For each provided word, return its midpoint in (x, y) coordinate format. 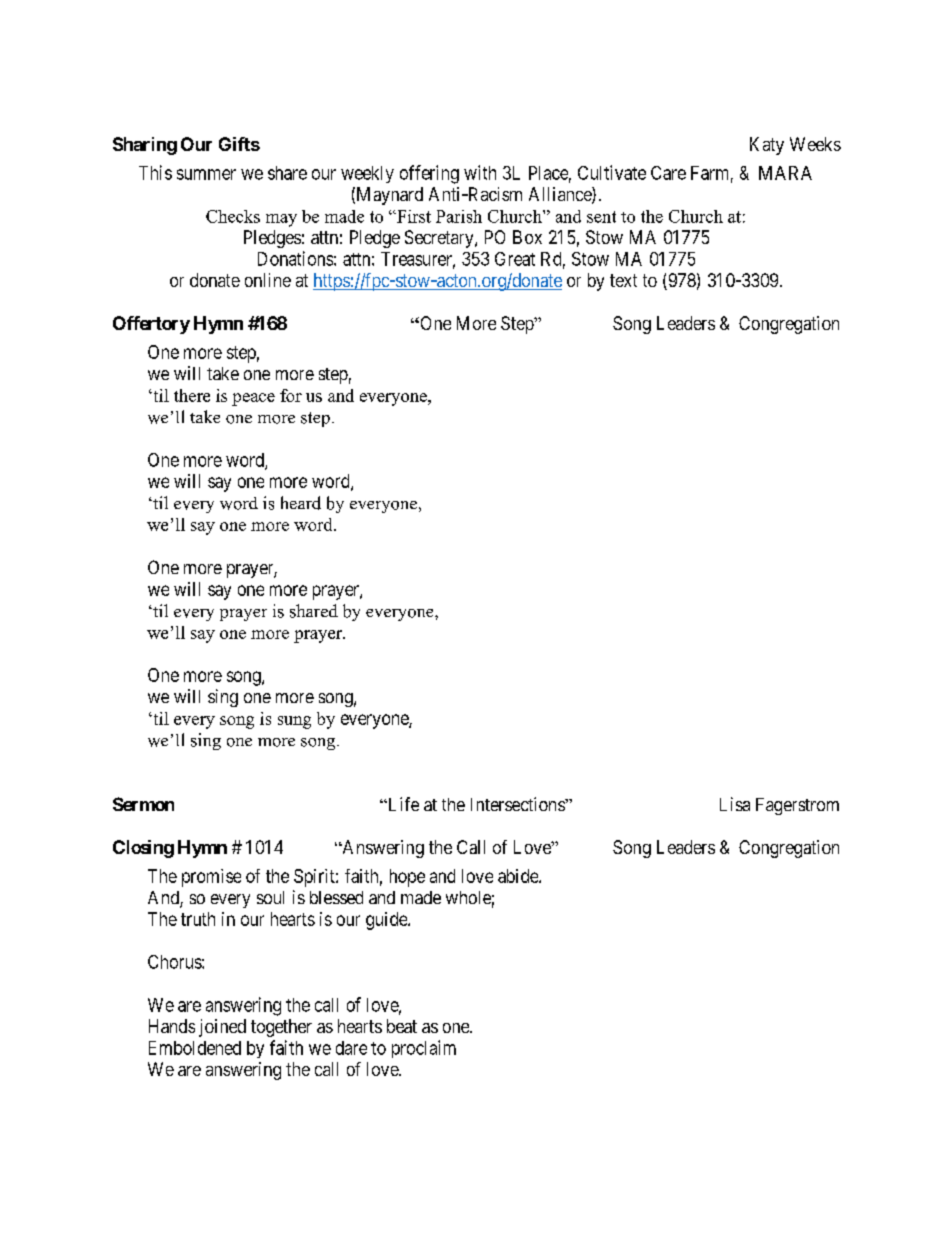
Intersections (518, 804)
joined (222, 1028)
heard (301, 503)
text (623, 280)
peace (253, 399)
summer (206, 174)
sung (294, 722)
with (480, 172)
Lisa (735, 804)
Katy (767, 146)
